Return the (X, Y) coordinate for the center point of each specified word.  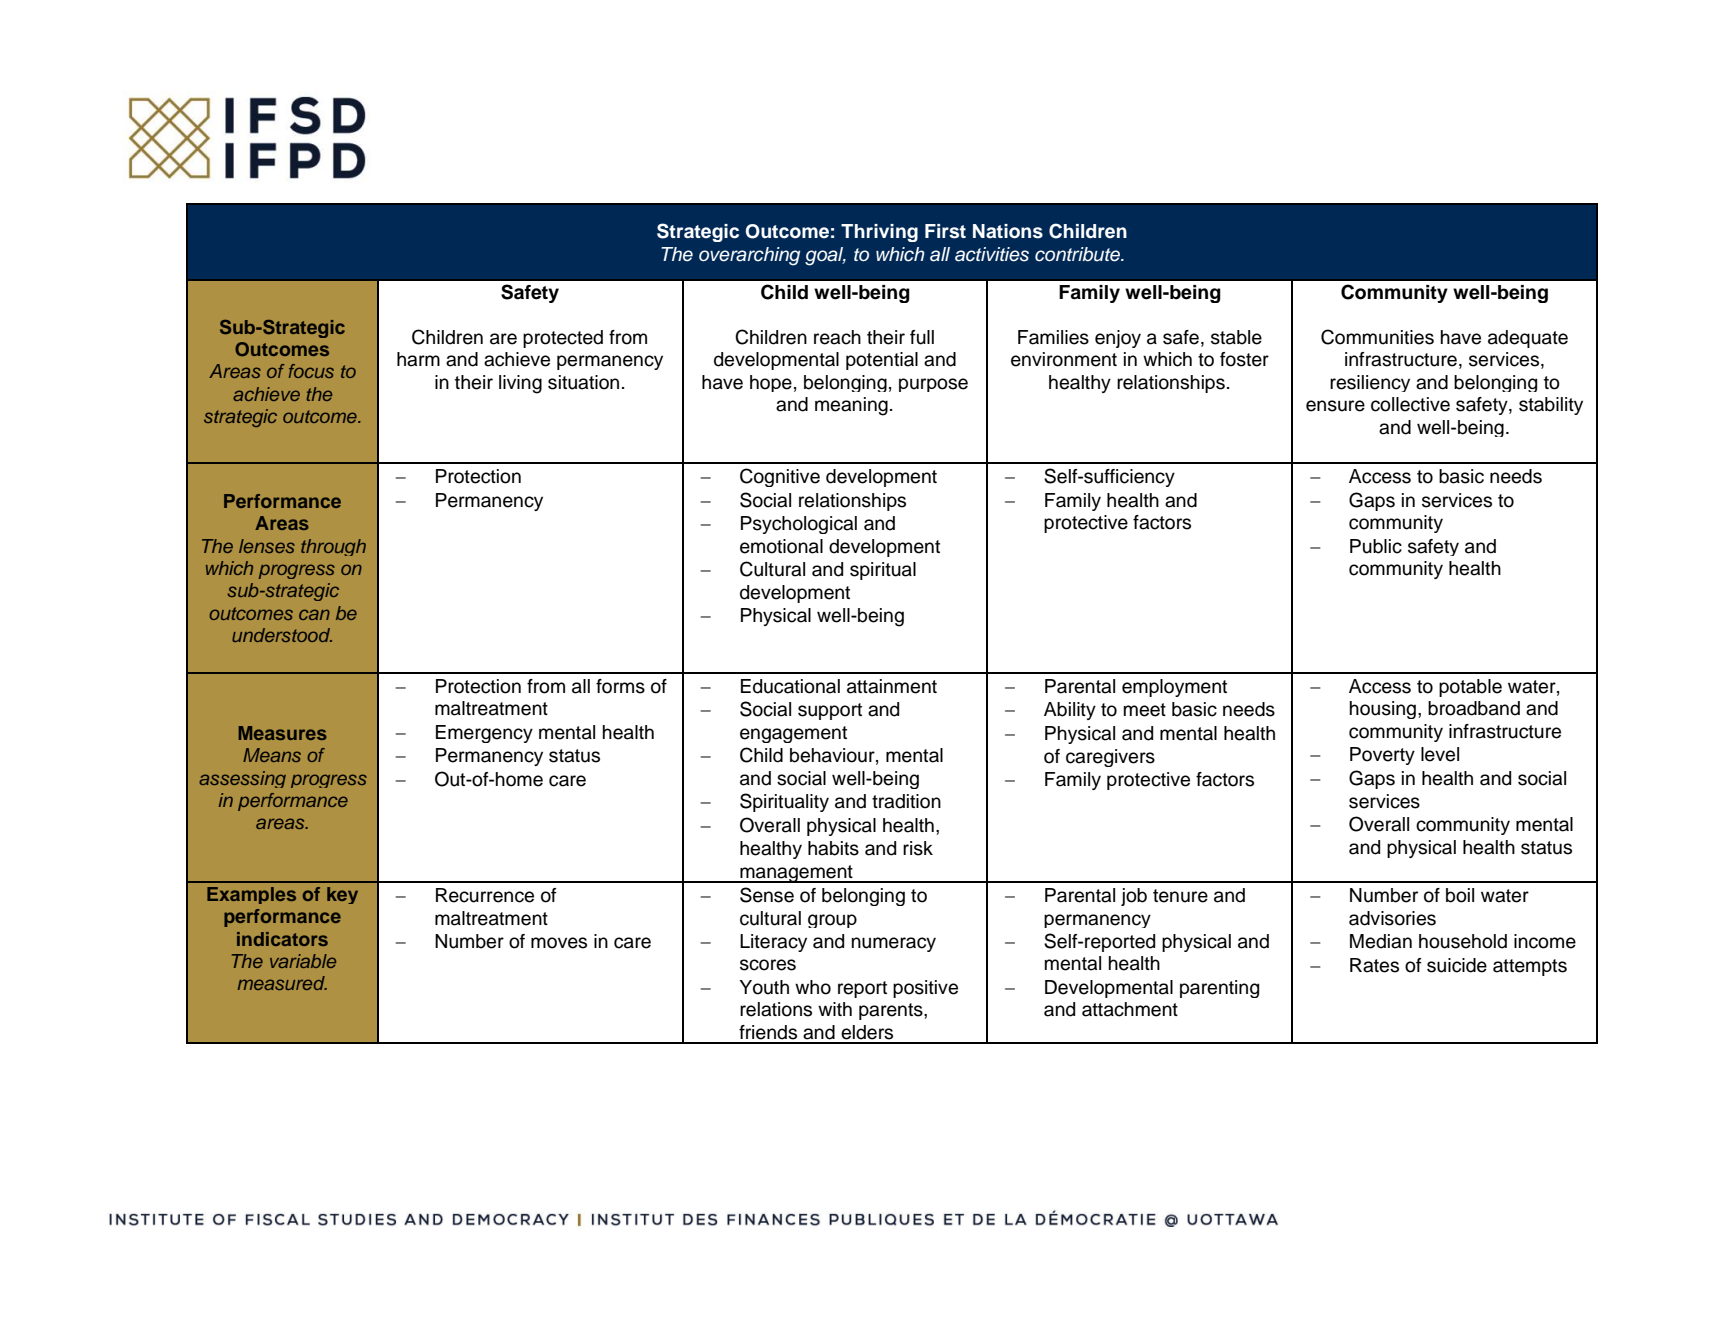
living (520, 384)
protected (563, 339)
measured (282, 983)
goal (825, 256)
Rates (1374, 965)
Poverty (1382, 756)
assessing (242, 779)
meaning (851, 406)
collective (1410, 404)
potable (1470, 688)
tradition (906, 801)
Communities (1377, 337)
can (314, 614)
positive (925, 989)
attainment (892, 686)
